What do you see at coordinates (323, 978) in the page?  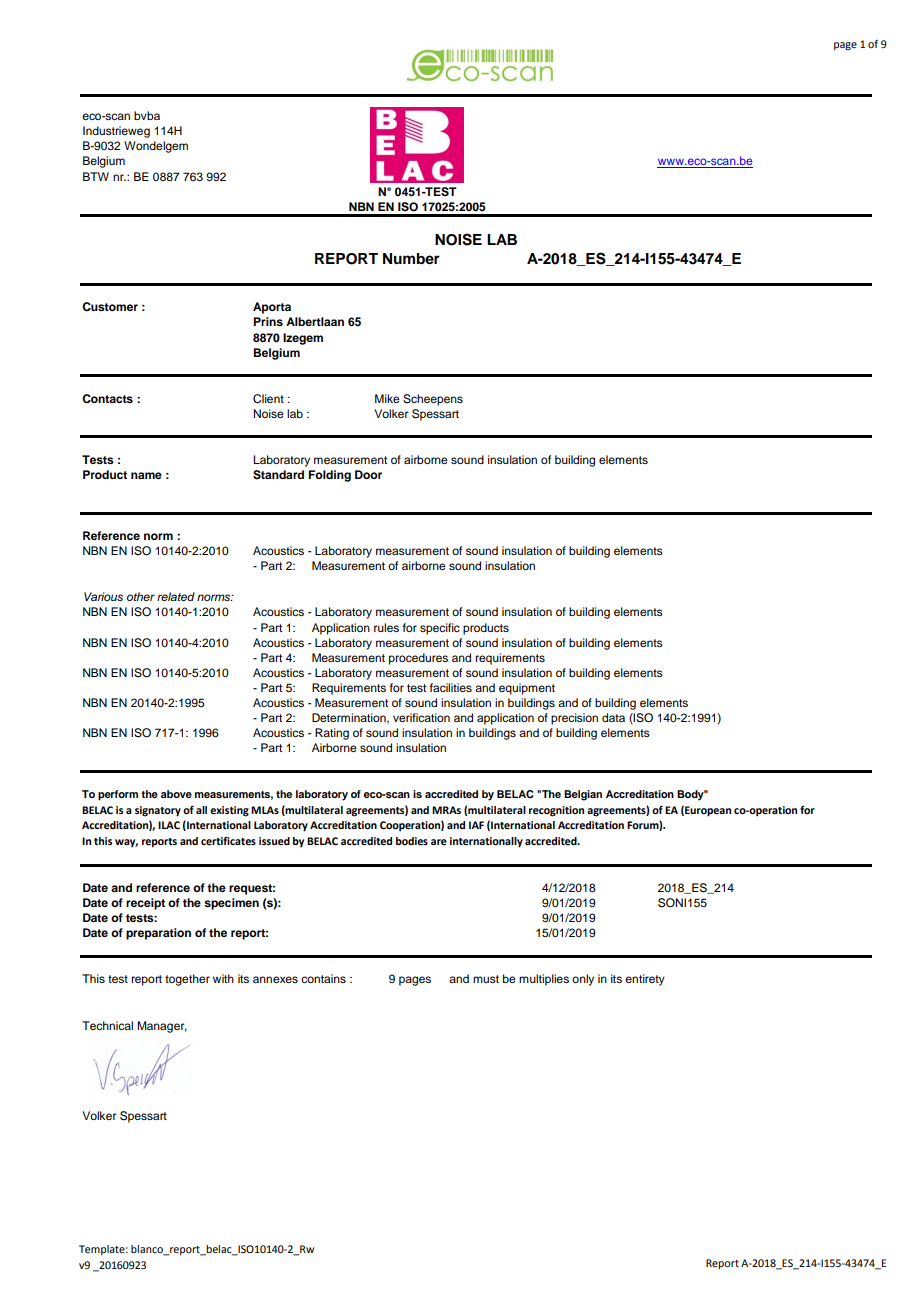 I see `contains` at bounding box center [323, 978].
